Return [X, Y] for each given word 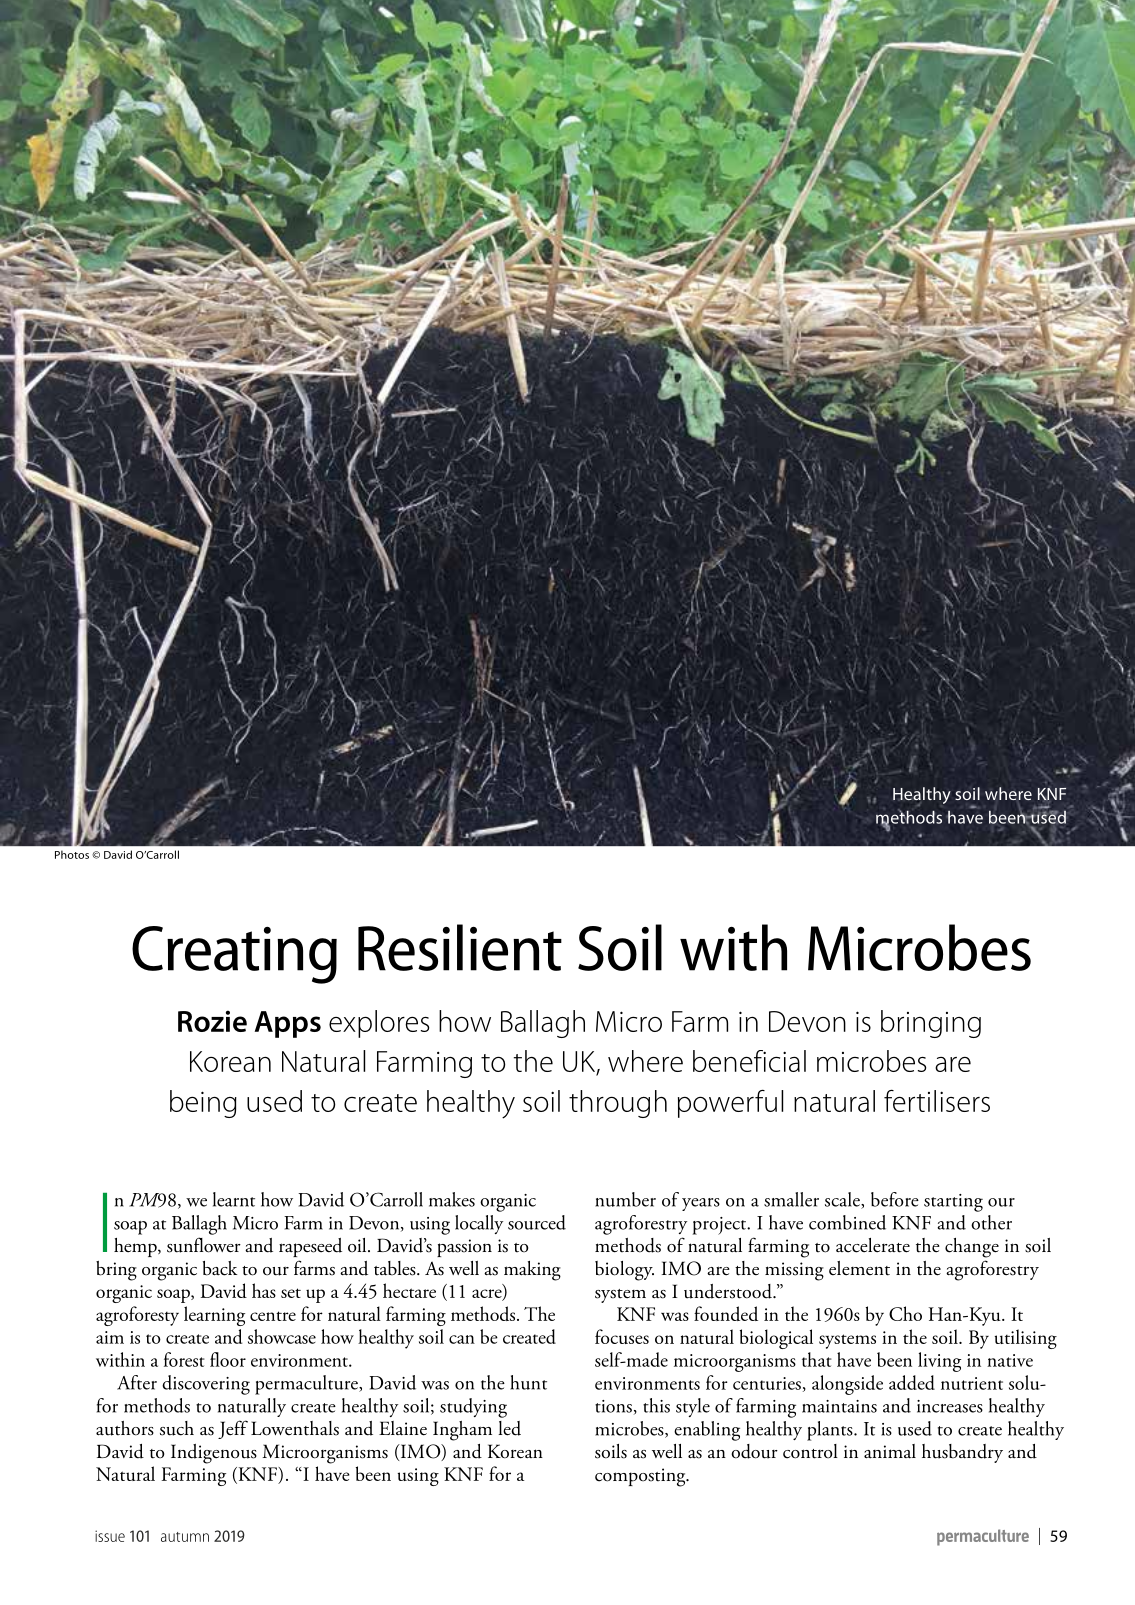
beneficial [749, 1061]
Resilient [460, 947]
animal [890, 1451]
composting [641, 1477]
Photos [72, 854]
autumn [185, 1537]
